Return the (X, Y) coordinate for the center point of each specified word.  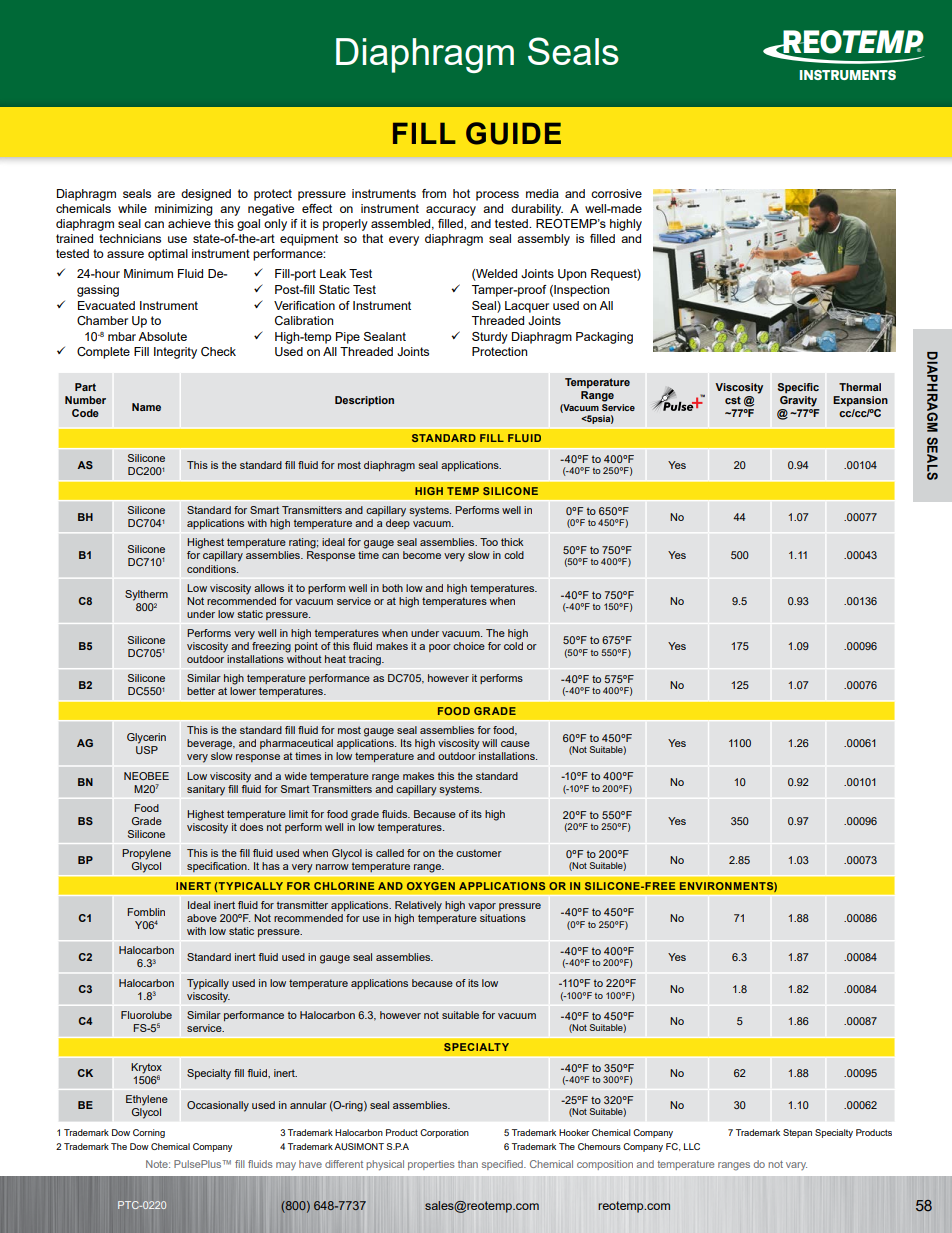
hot (461, 193)
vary (796, 1166)
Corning (149, 1133)
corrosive (616, 193)
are (166, 194)
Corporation (444, 1133)
